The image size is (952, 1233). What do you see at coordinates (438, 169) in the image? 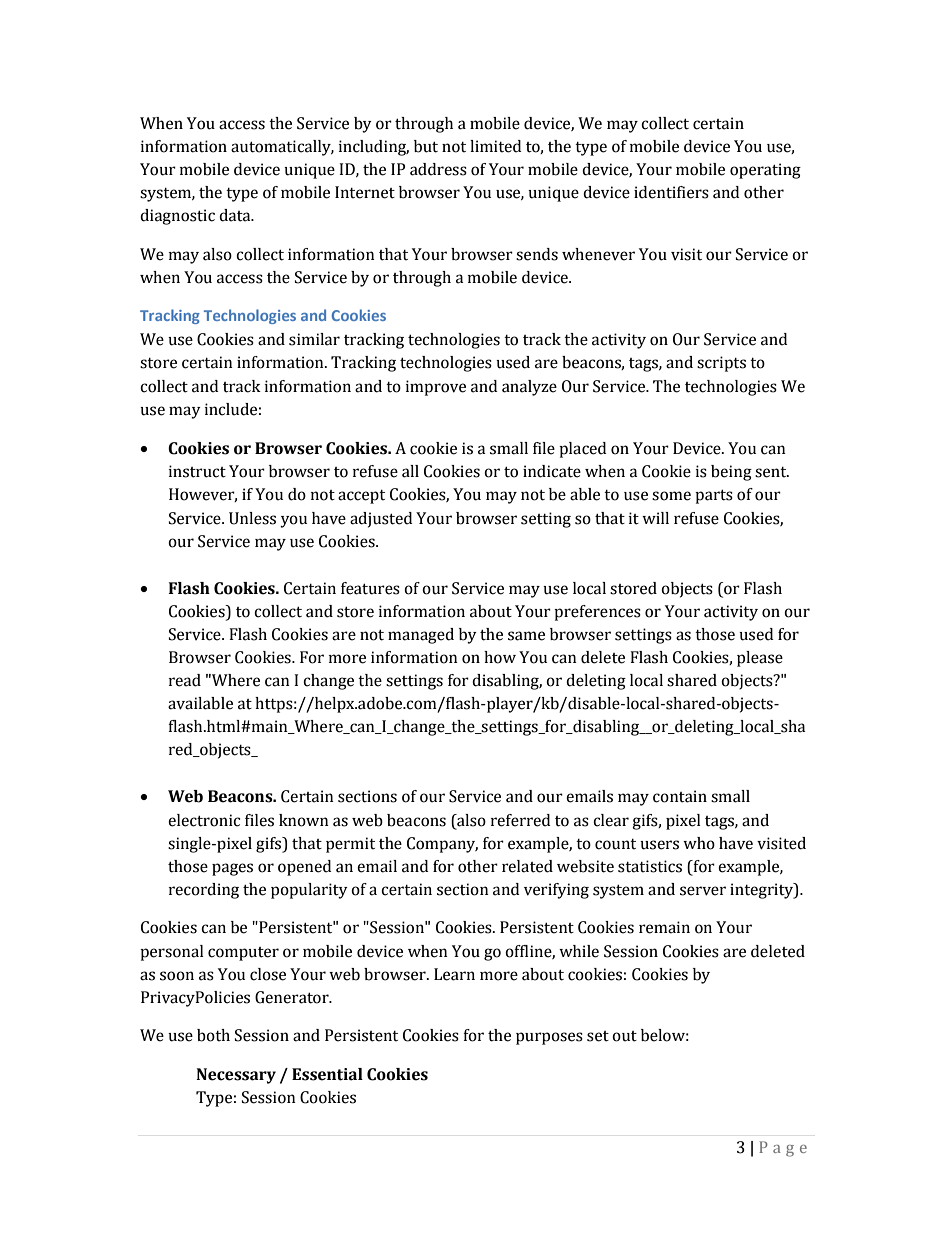
I see `address` at bounding box center [438, 169].
